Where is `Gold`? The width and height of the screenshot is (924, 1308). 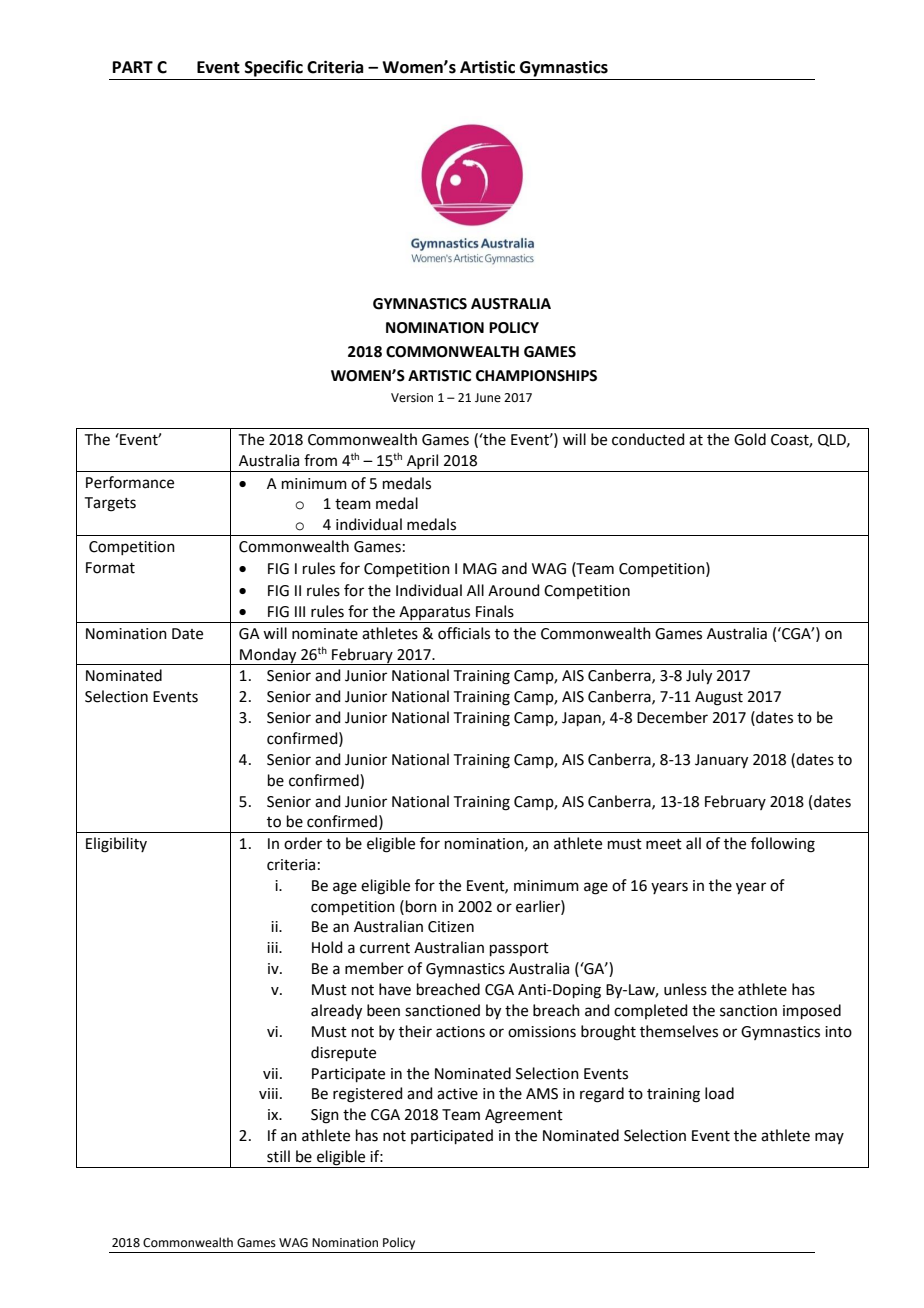
Gold is located at coordinates (750, 439).
